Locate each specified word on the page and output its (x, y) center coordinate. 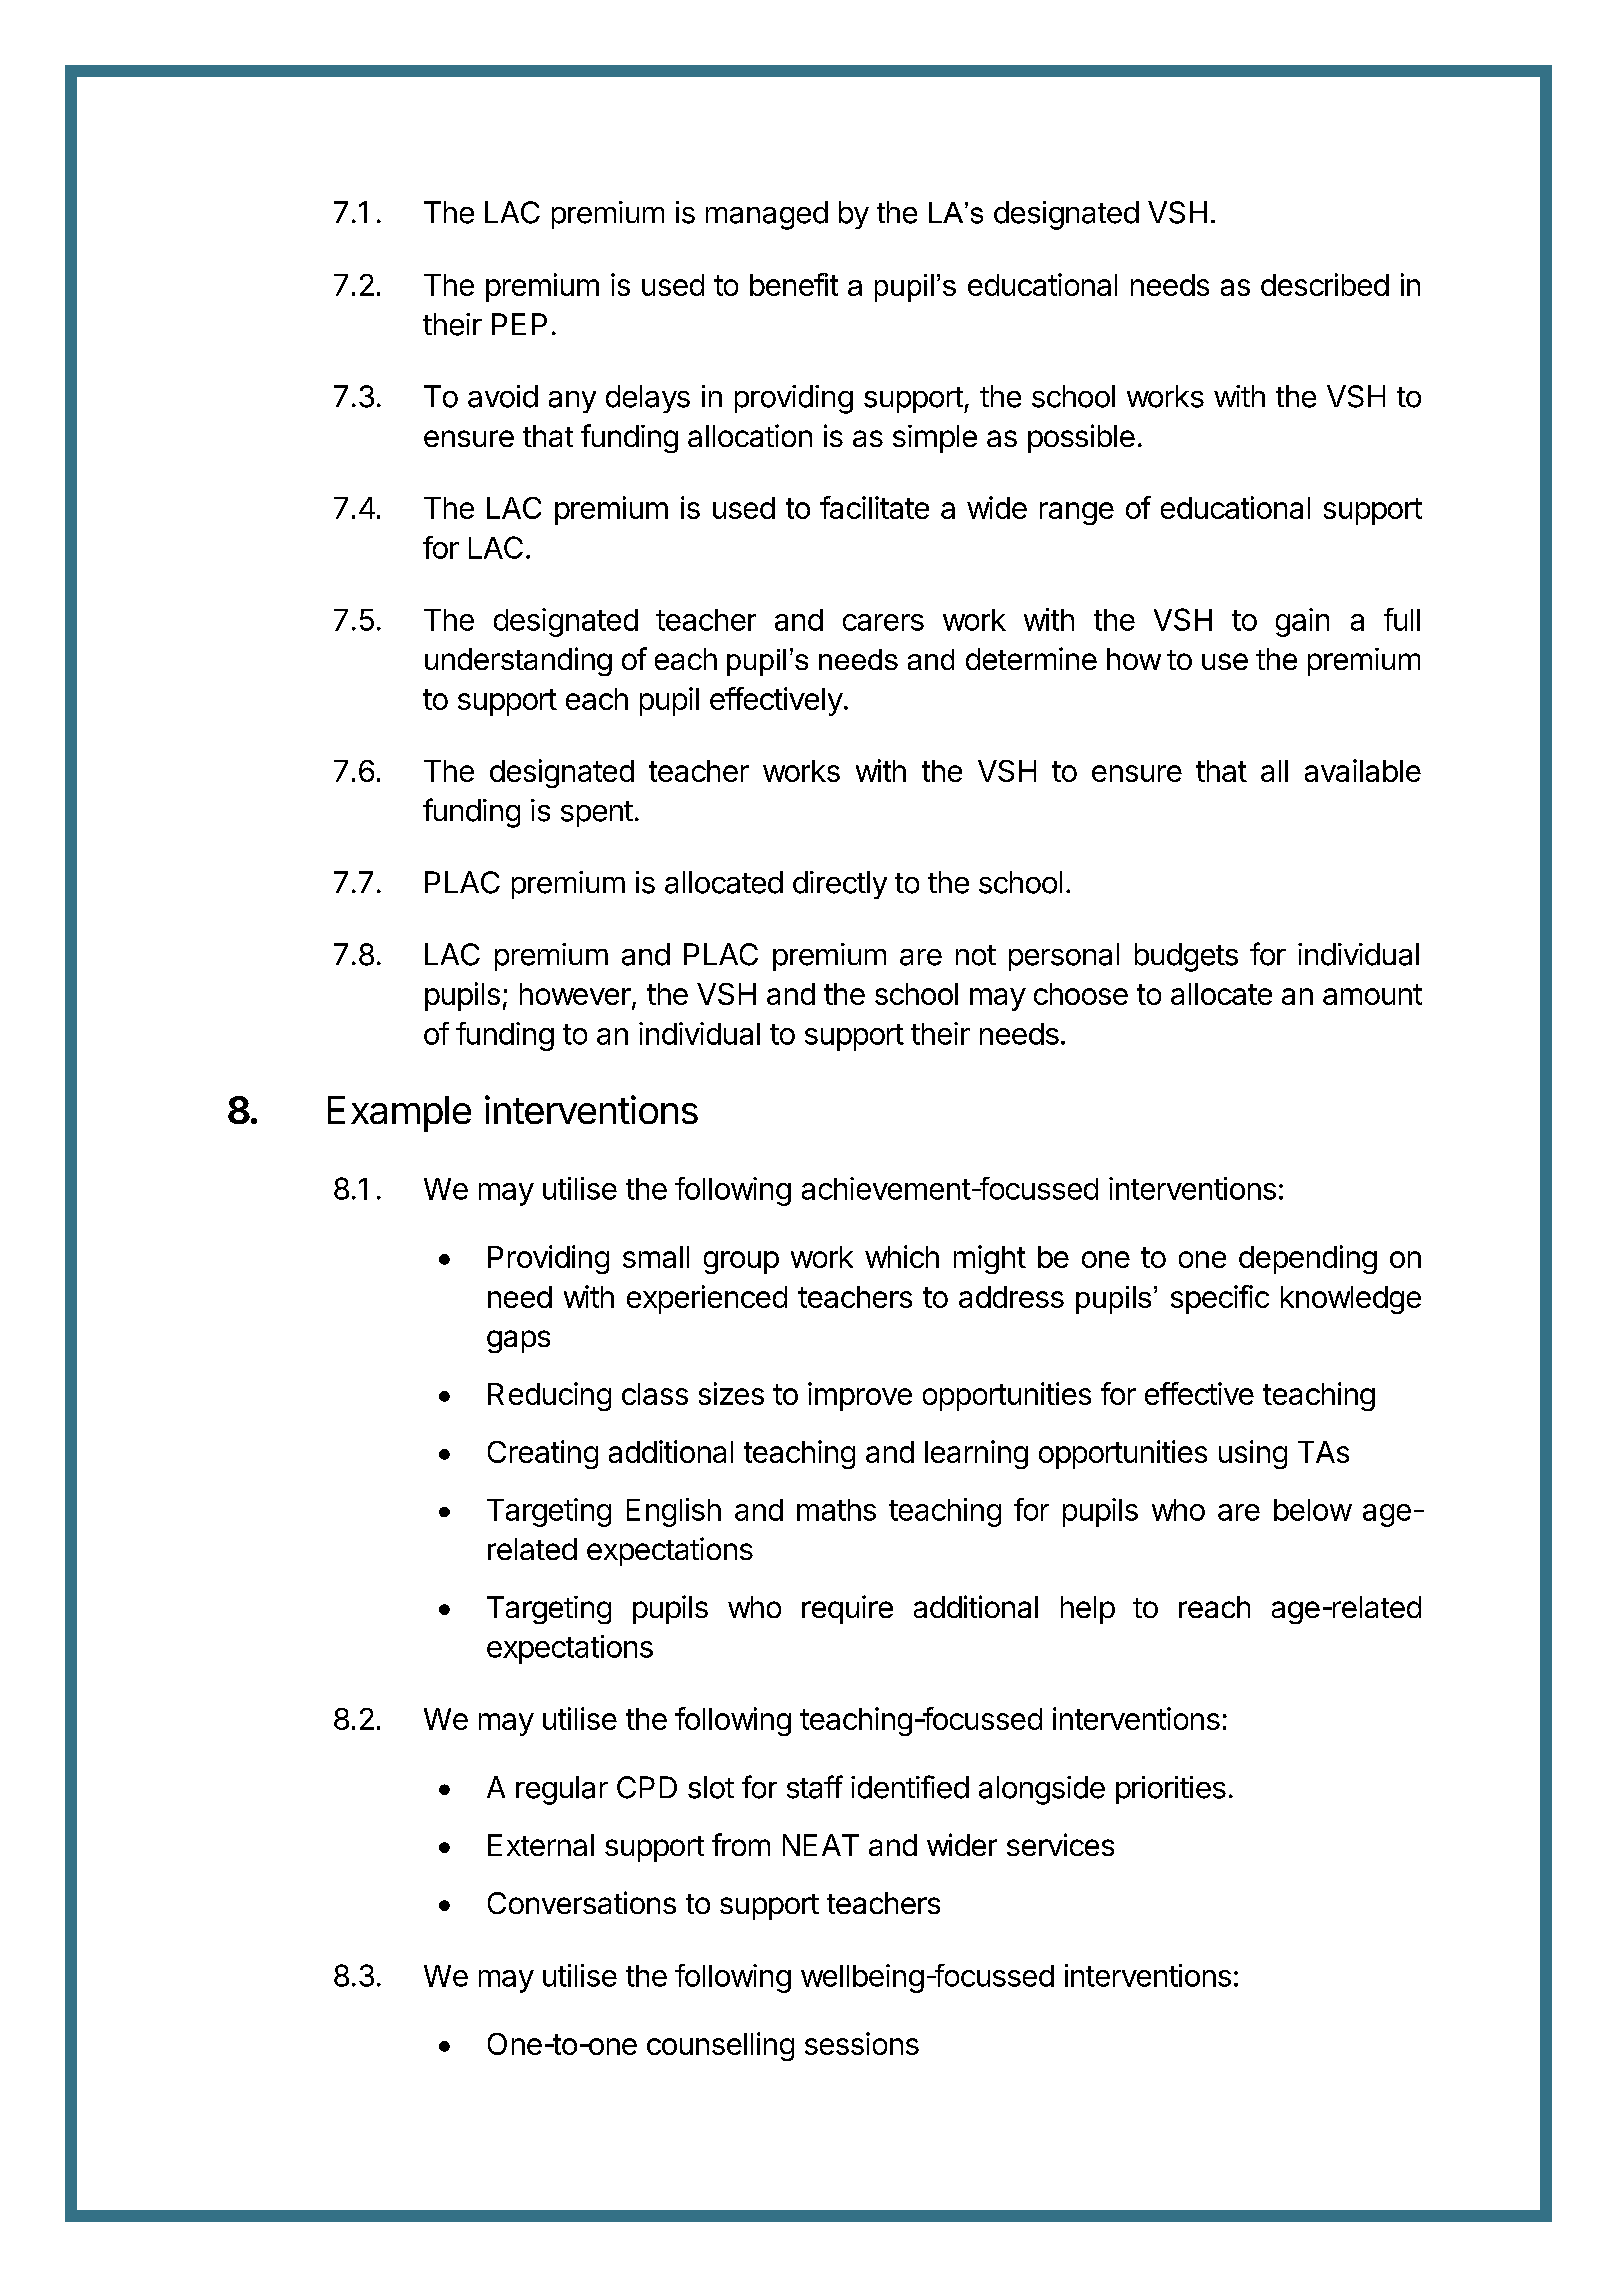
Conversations (582, 1902)
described (1325, 284)
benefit (794, 284)
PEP (519, 324)
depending (1308, 1259)
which (902, 1256)
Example (399, 1114)
